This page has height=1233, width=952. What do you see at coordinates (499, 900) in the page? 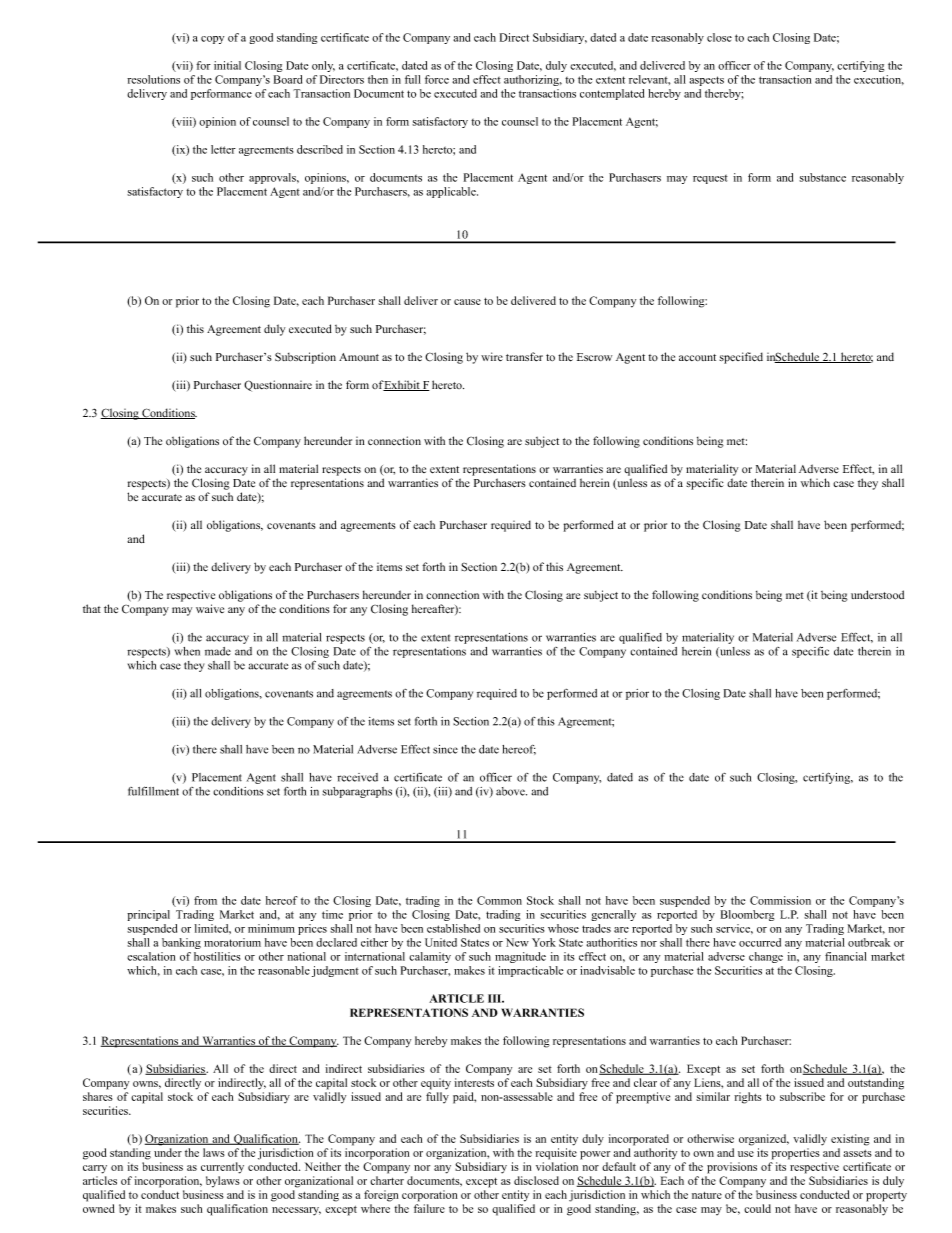
I see `Common` at bounding box center [499, 900].
